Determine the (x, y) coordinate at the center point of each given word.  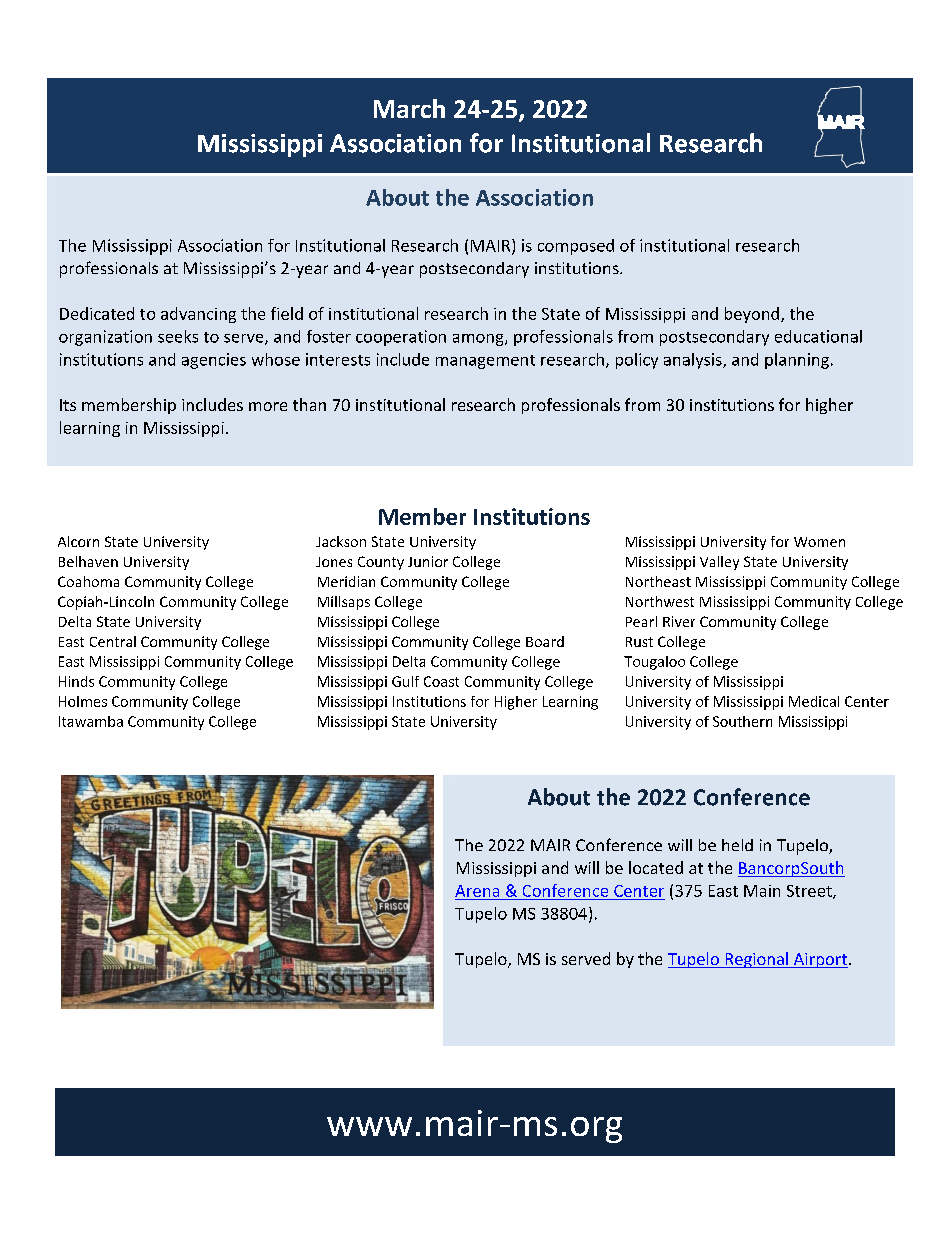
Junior (428, 561)
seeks (178, 336)
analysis (694, 361)
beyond (752, 315)
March (409, 108)
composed (576, 247)
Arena (477, 891)
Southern (742, 721)
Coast (441, 681)
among (479, 340)
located (656, 867)
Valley (719, 563)
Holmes (83, 701)
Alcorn (78, 541)
